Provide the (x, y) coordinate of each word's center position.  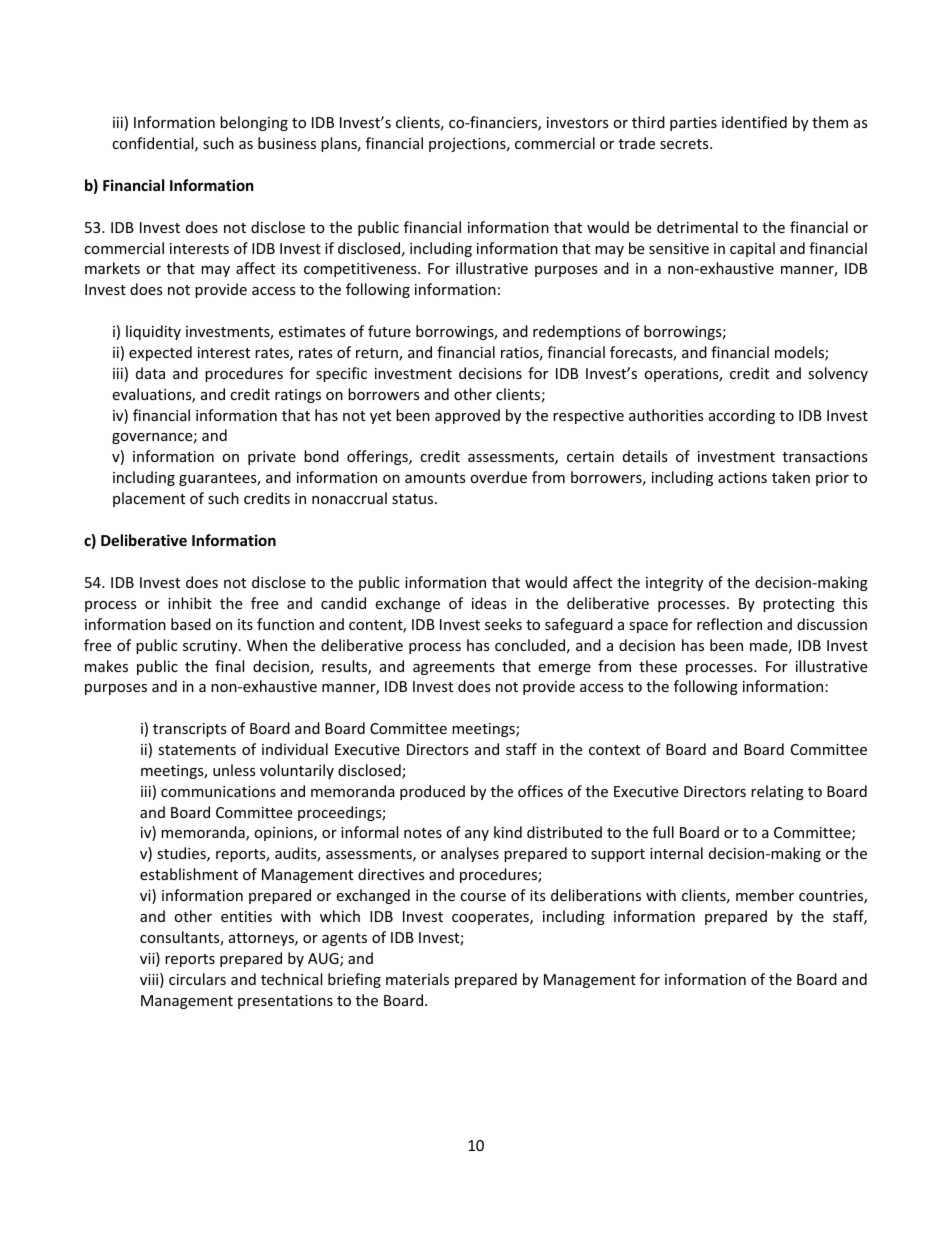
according (742, 416)
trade (637, 143)
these (658, 666)
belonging (254, 123)
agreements (454, 668)
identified (754, 122)
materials (417, 979)
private (272, 458)
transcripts (190, 730)
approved (467, 416)
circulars (197, 979)
